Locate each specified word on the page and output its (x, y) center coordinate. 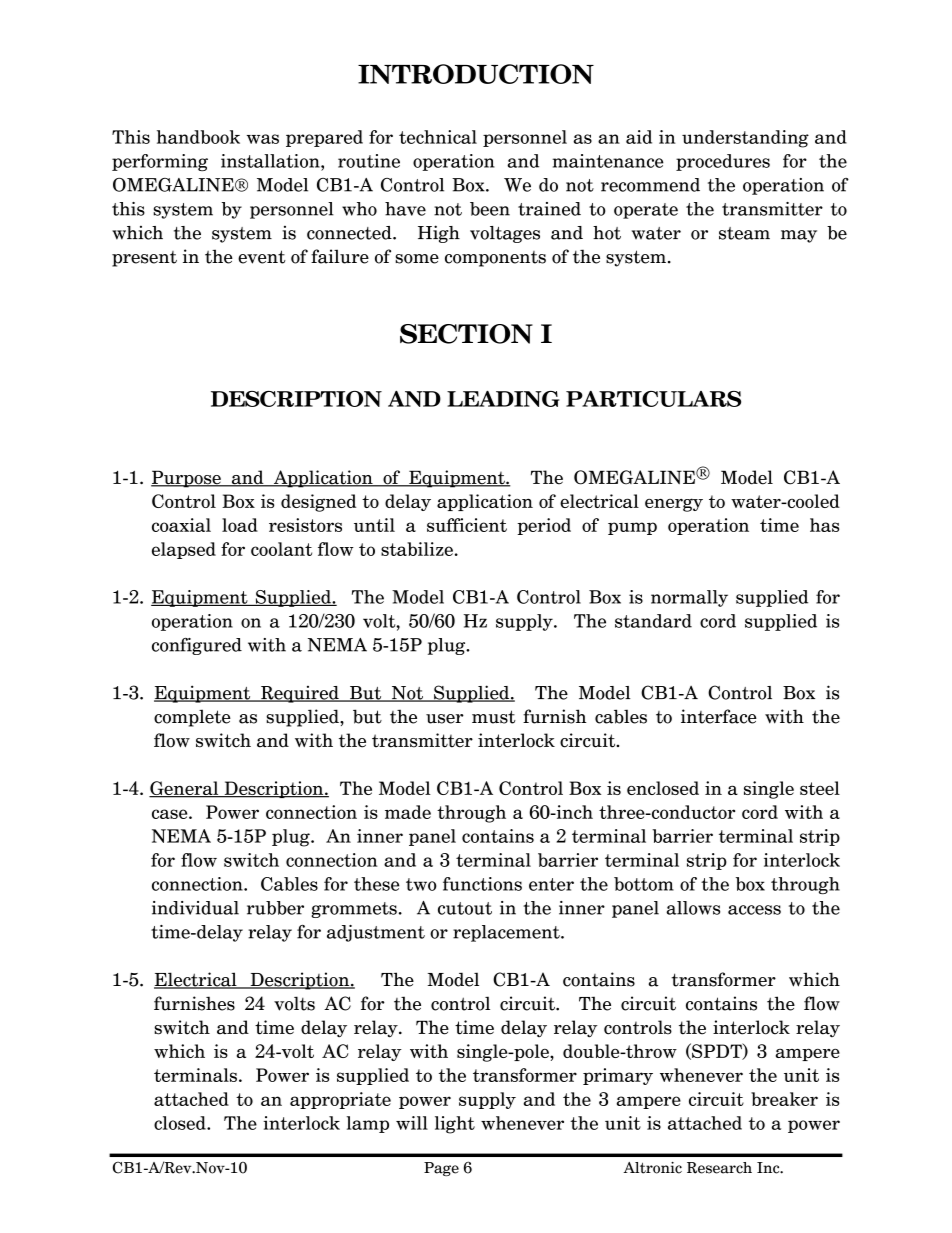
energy (674, 505)
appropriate (340, 1100)
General (185, 789)
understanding (745, 139)
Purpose (187, 479)
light (455, 1125)
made (408, 812)
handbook (198, 137)
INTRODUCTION (476, 74)
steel (820, 788)
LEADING (503, 399)
